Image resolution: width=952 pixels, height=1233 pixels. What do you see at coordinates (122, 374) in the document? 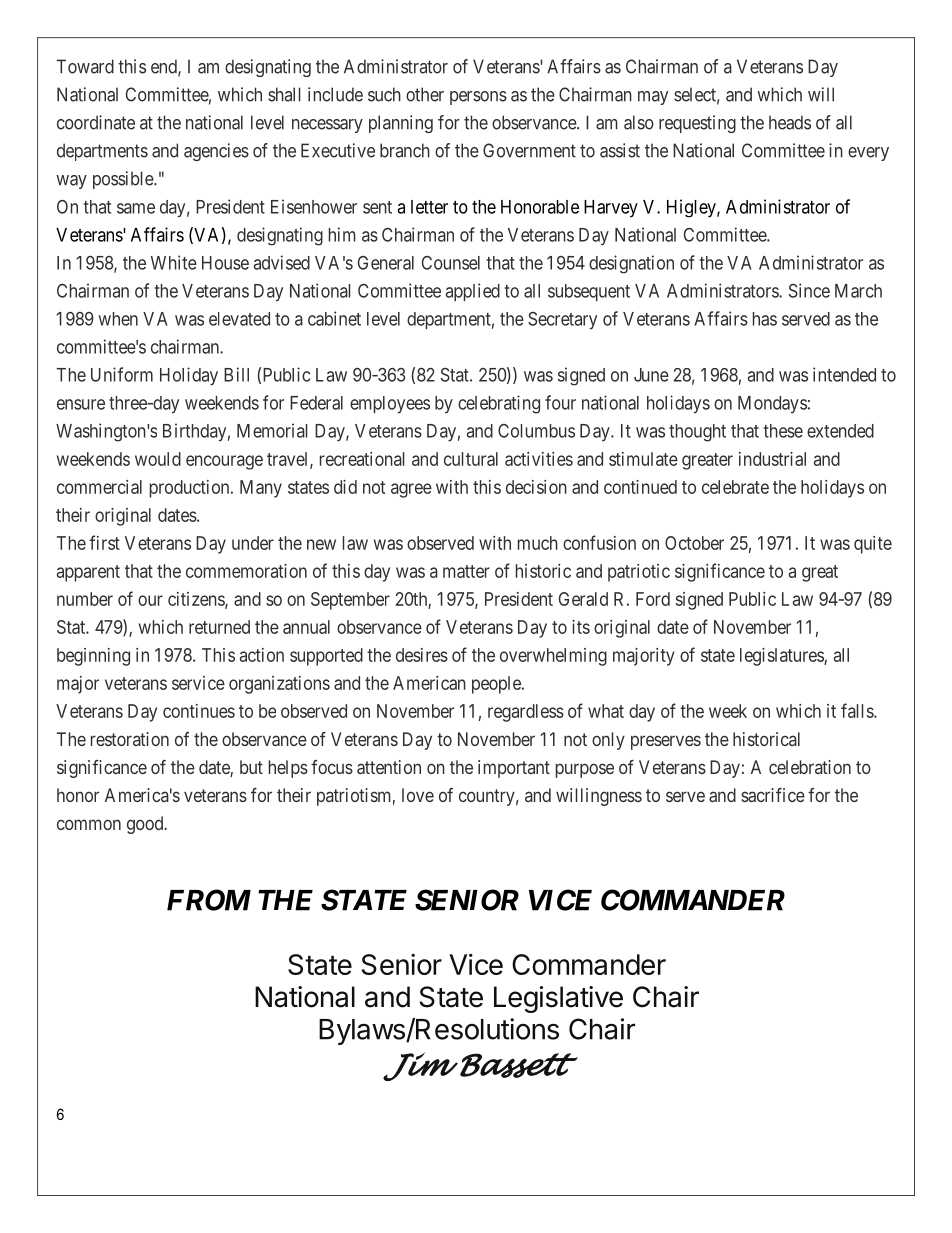
I see `Uniform` at bounding box center [122, 374].
